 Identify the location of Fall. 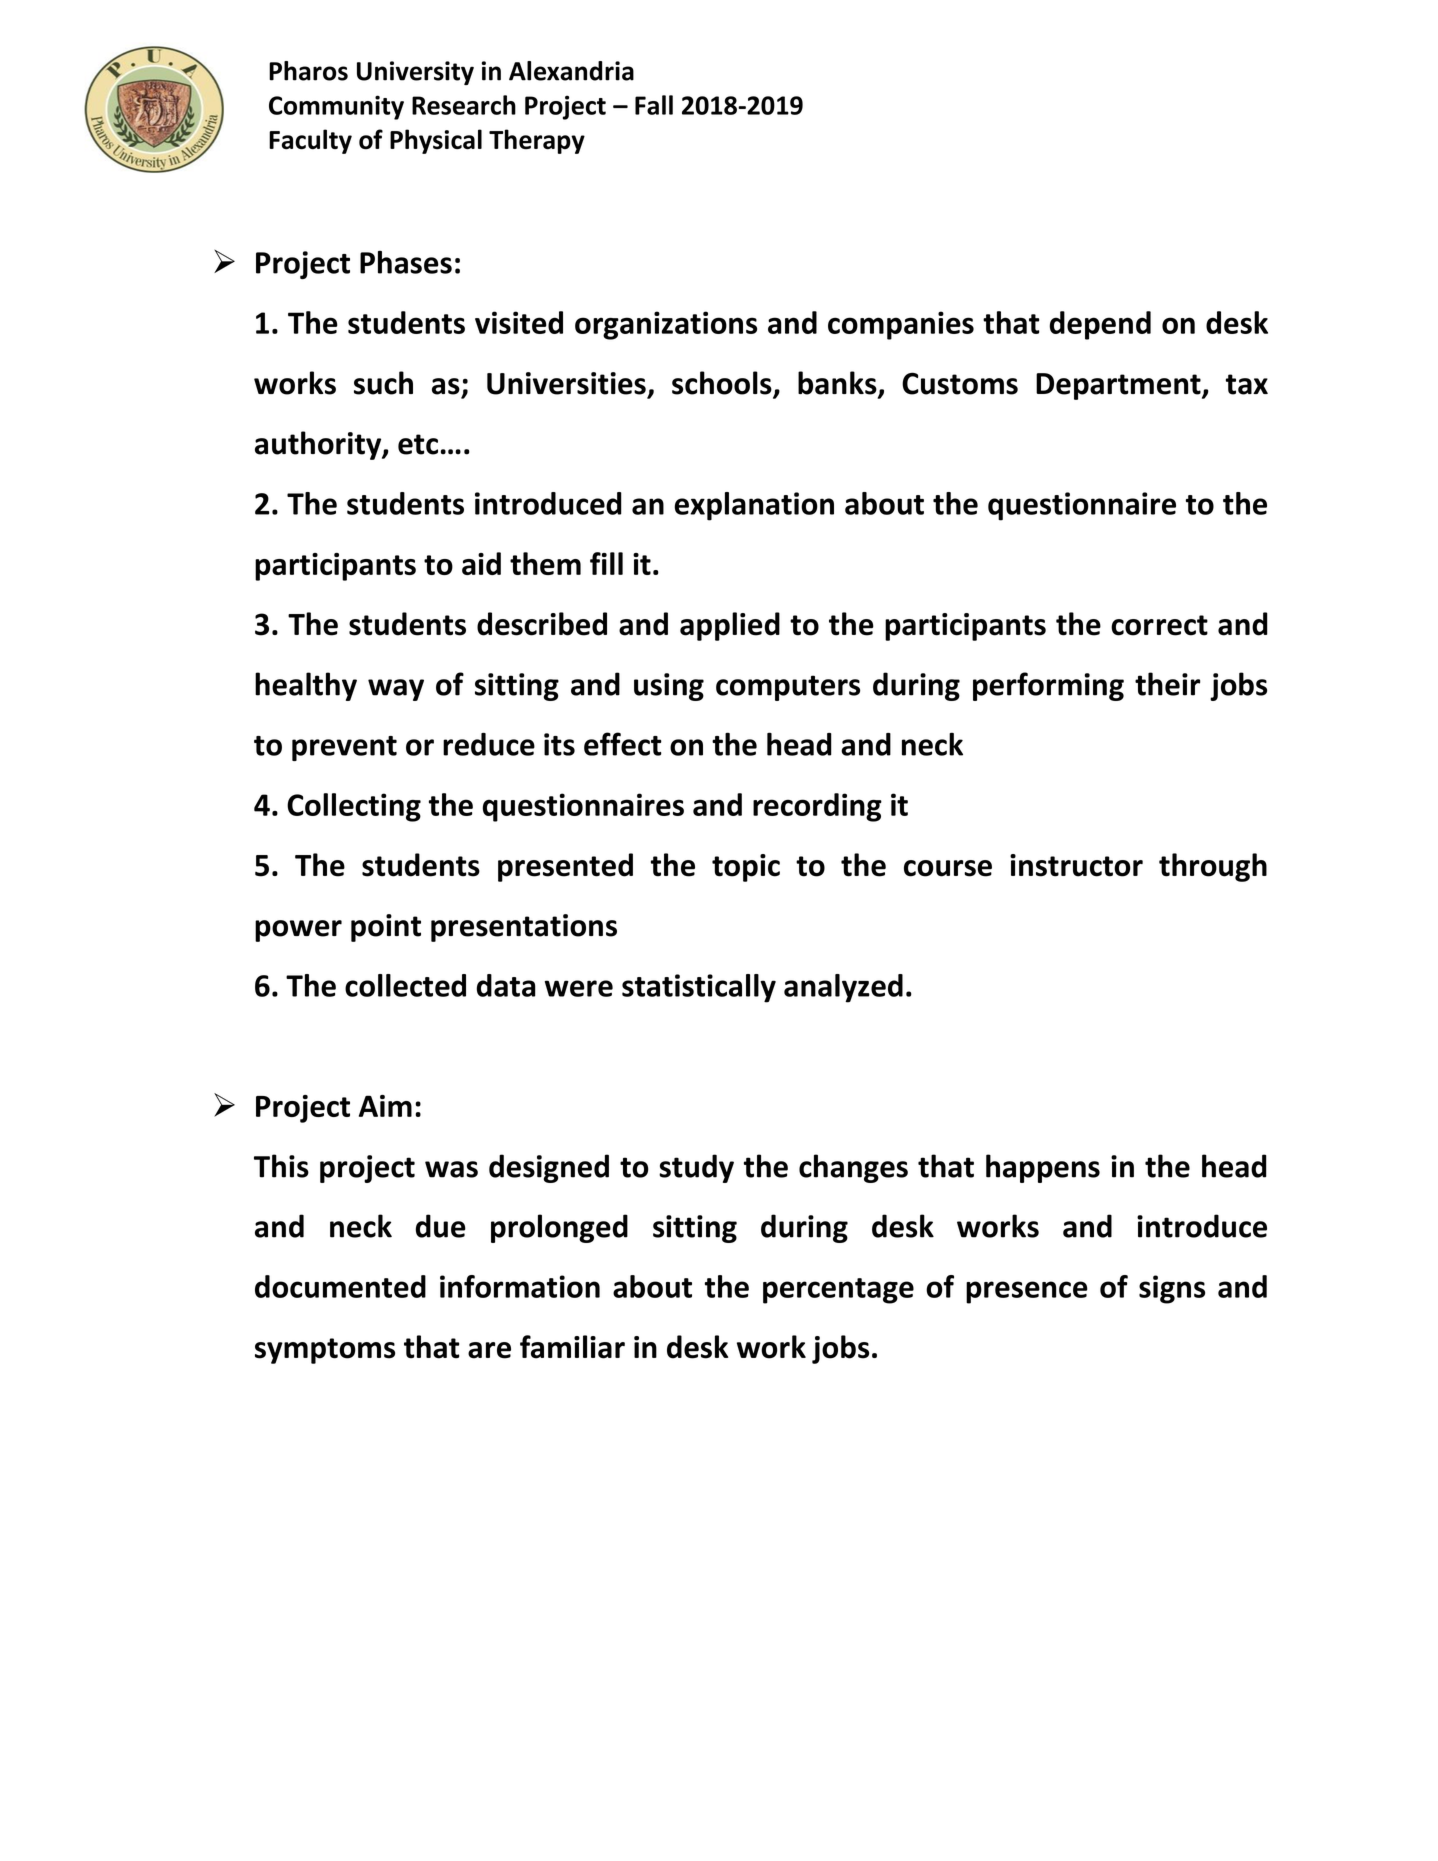
(654, 105).
